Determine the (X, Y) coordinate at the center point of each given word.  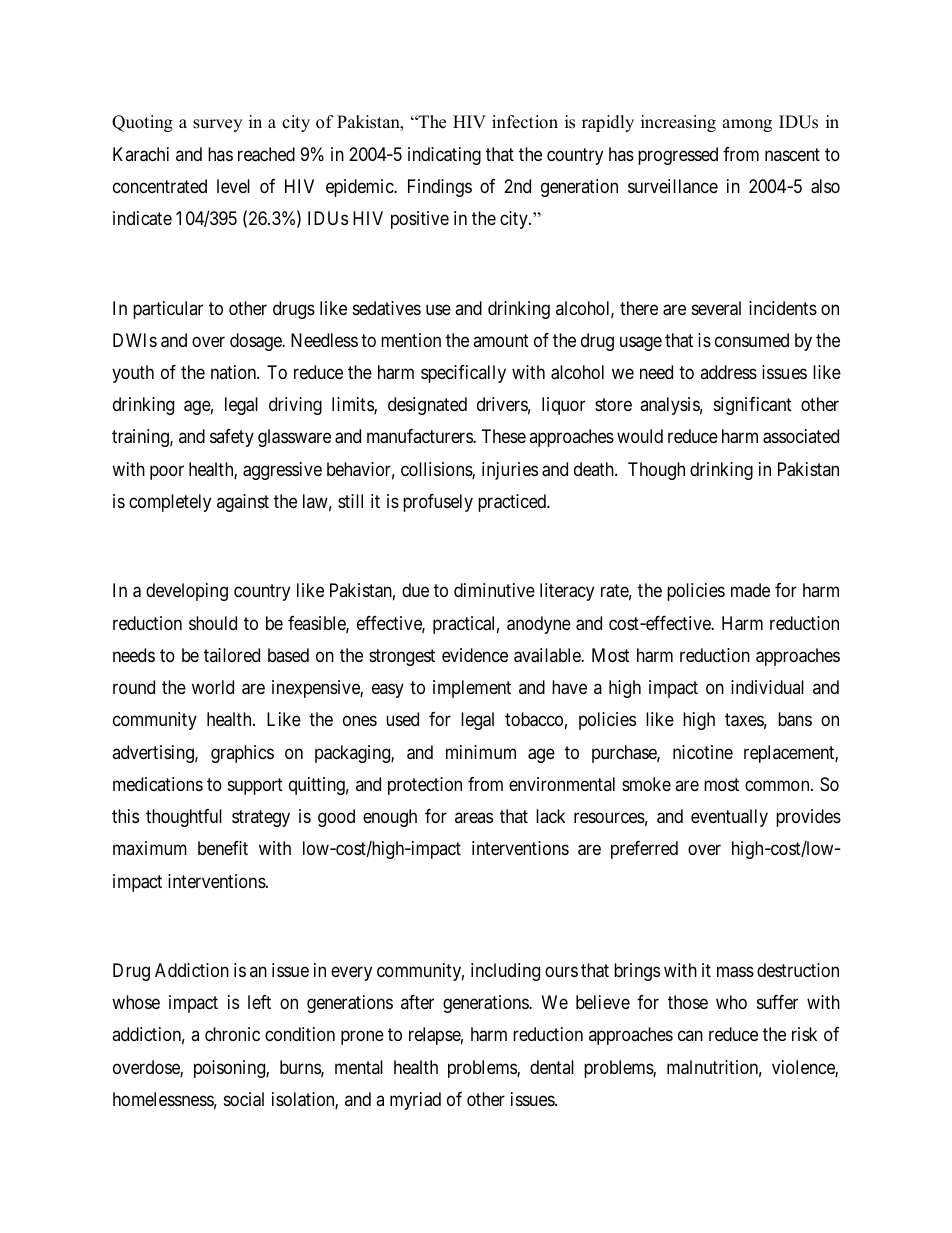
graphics (242, 754)
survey (217, 125)
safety (232, 438)
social (244, 1099)
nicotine (703, 752)
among (747, 125)
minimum (481, 752)
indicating (444, 156)
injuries (510, 471)
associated (801, 436)
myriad (415, 1101)
